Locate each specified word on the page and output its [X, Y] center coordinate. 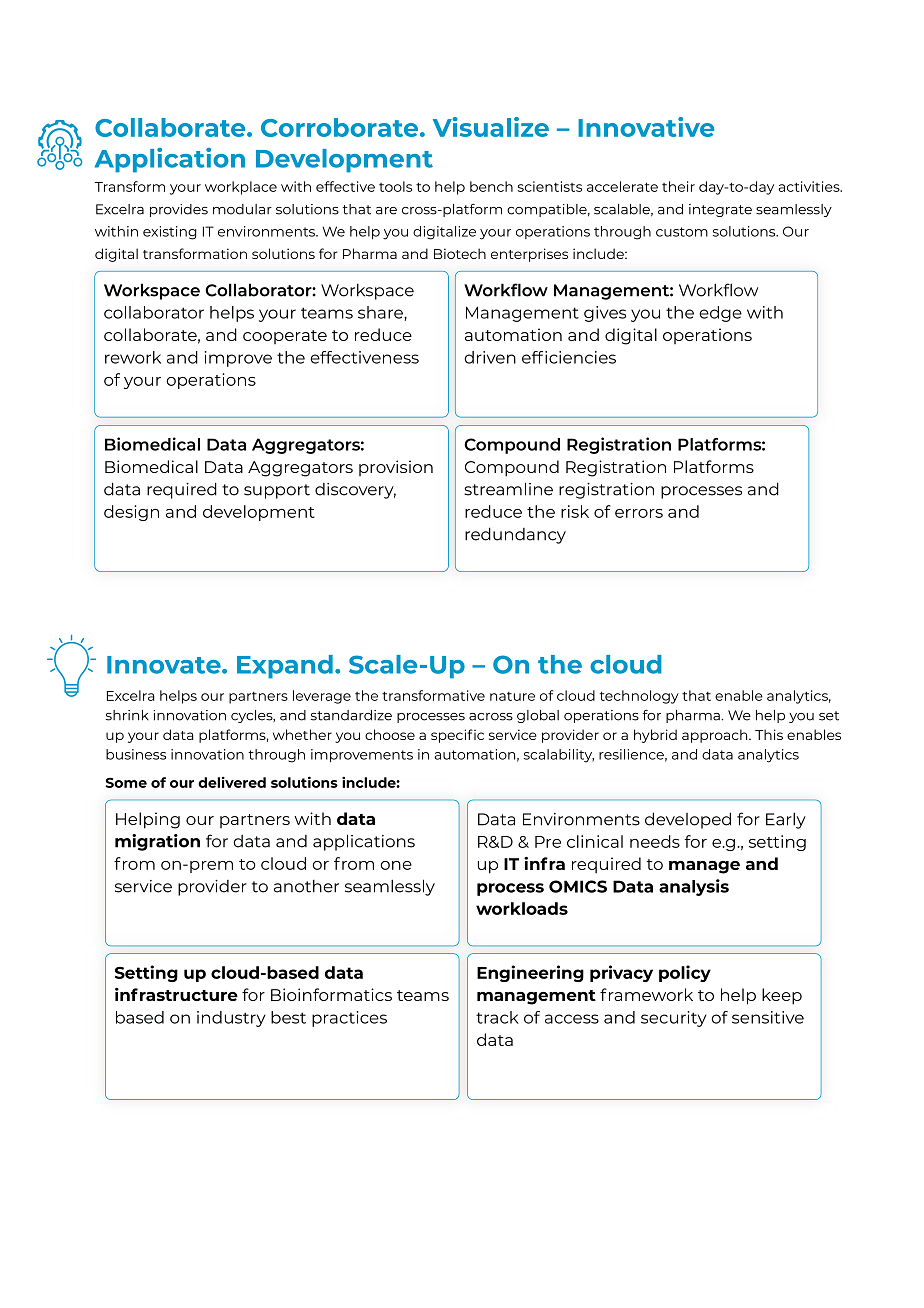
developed [688, 820]
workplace [241, 188]
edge [721, 314]
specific [457, 736]
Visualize [491, 127]
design [131, 513]
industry [231, 1019]
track [497, 1017]
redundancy [515, 535]
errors [639, 513]
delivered [232, 782]
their [678, 186]
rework [133, 357]
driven [490, 357]
